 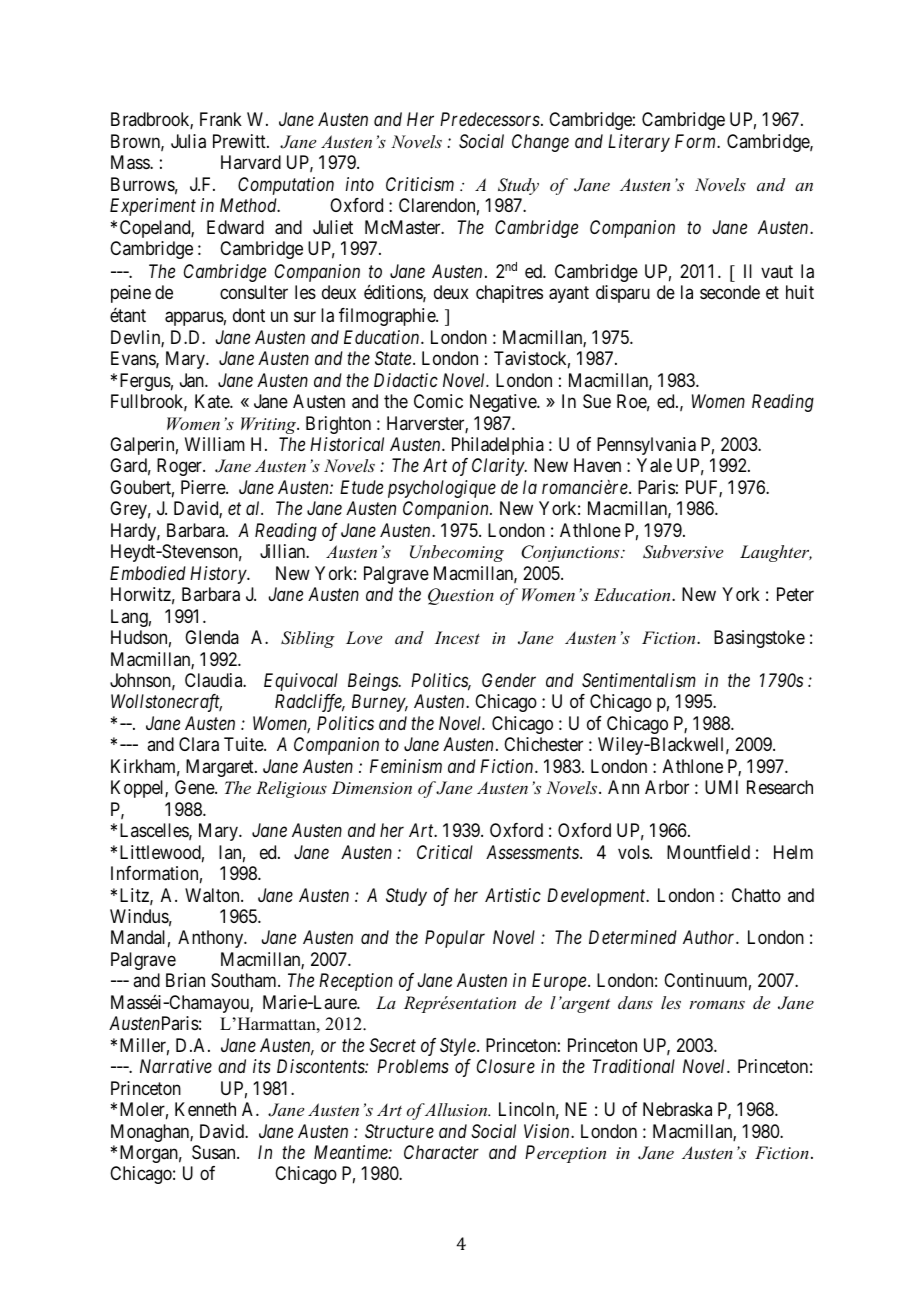 I want to click on Kenneth, so click(x=205, y=1109).
